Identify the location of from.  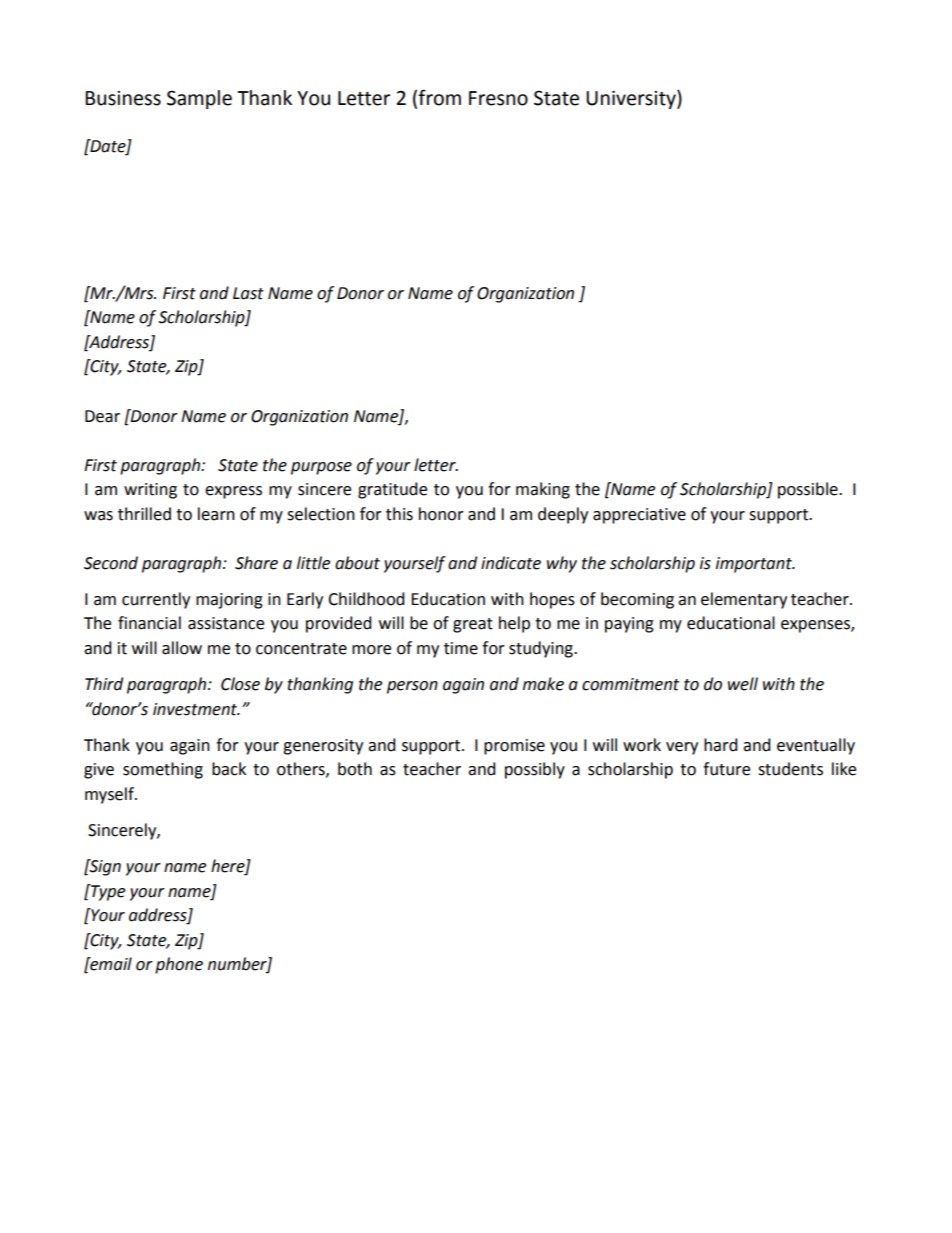
(439, 97).
